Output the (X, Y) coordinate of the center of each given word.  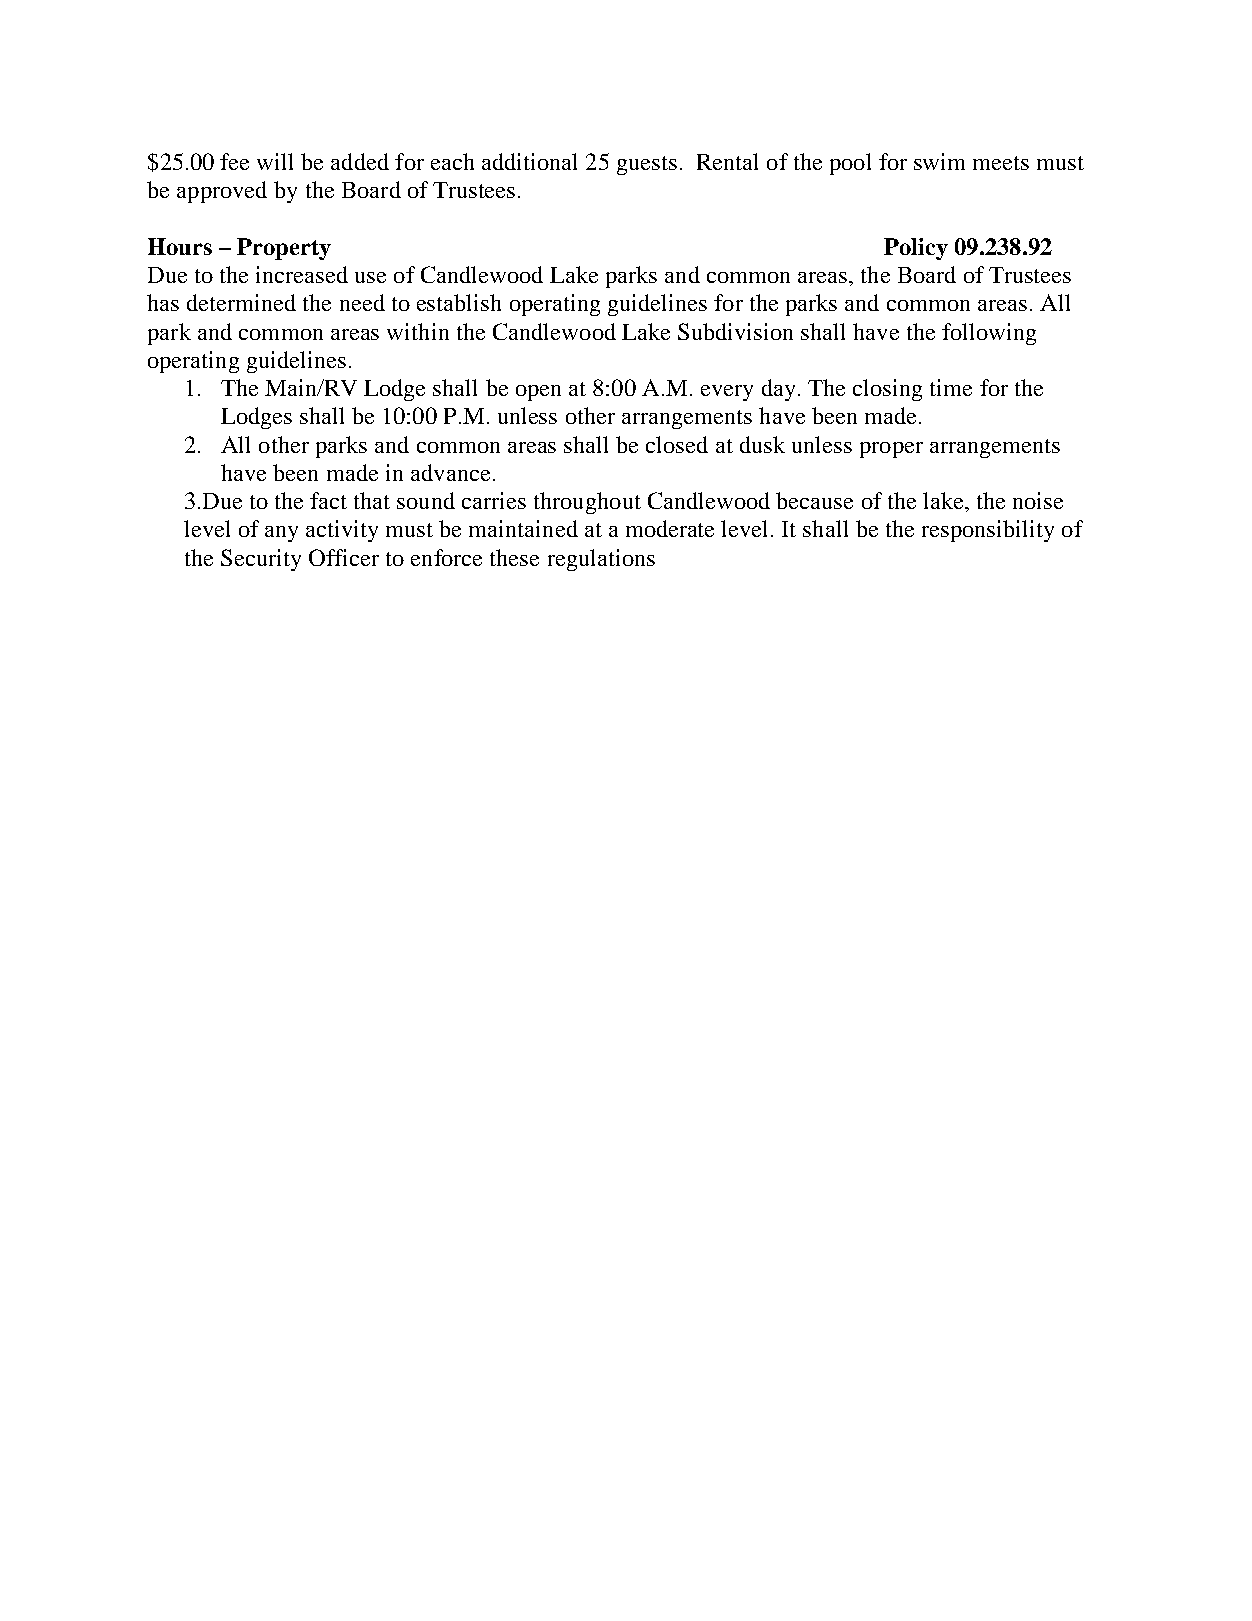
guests (647, 165)
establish (459, 302)
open (538, 393)
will (275, 161)
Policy (916, 249)
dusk (762, 444)
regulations (601, 560)
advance (450, 472)
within (418, 331)
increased (302, 274)
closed (677, 444)
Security (261, 560)
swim (939, 161)
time (951, 387)
